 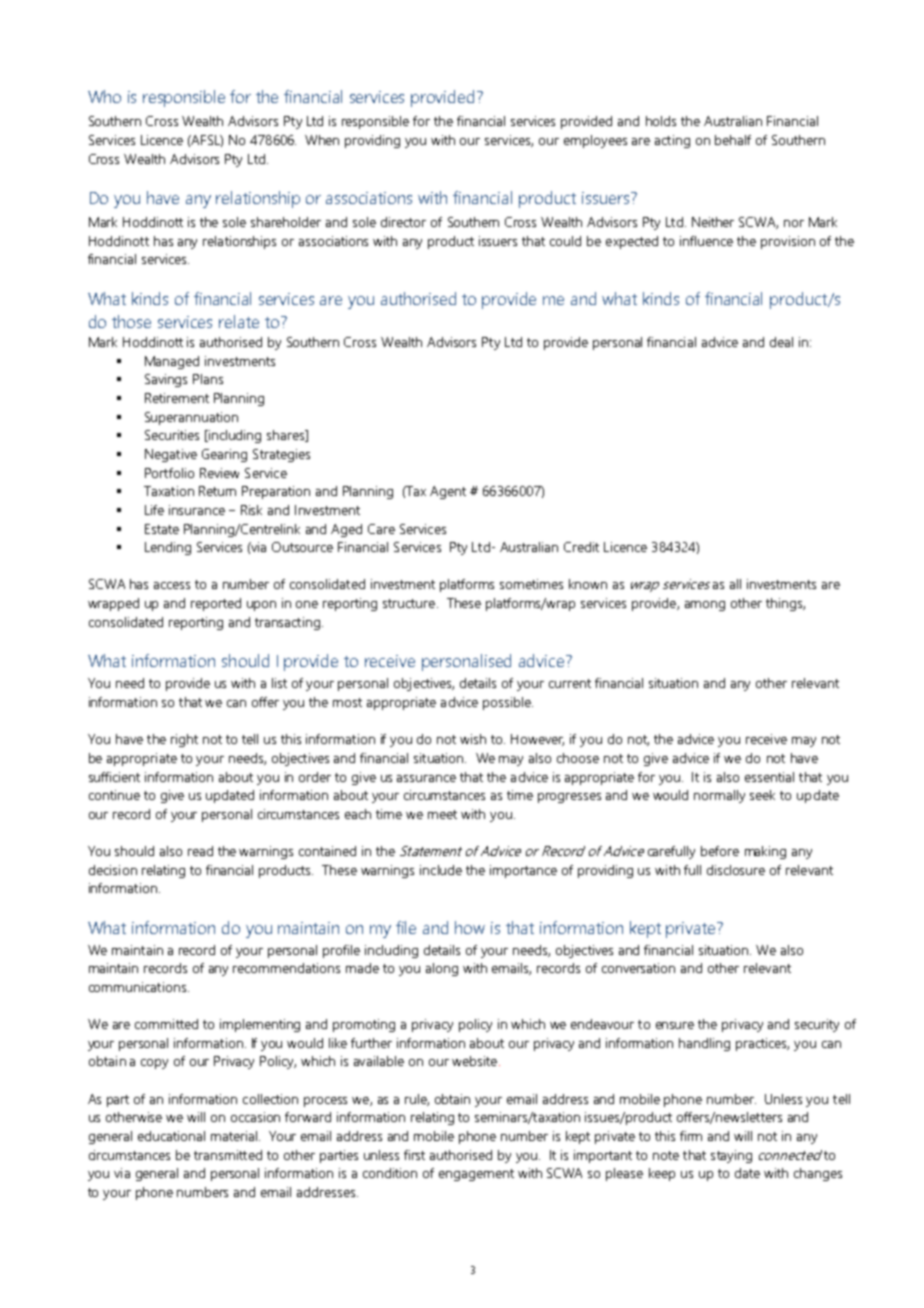 I want to click on reported, so click(x=216, y=604).
